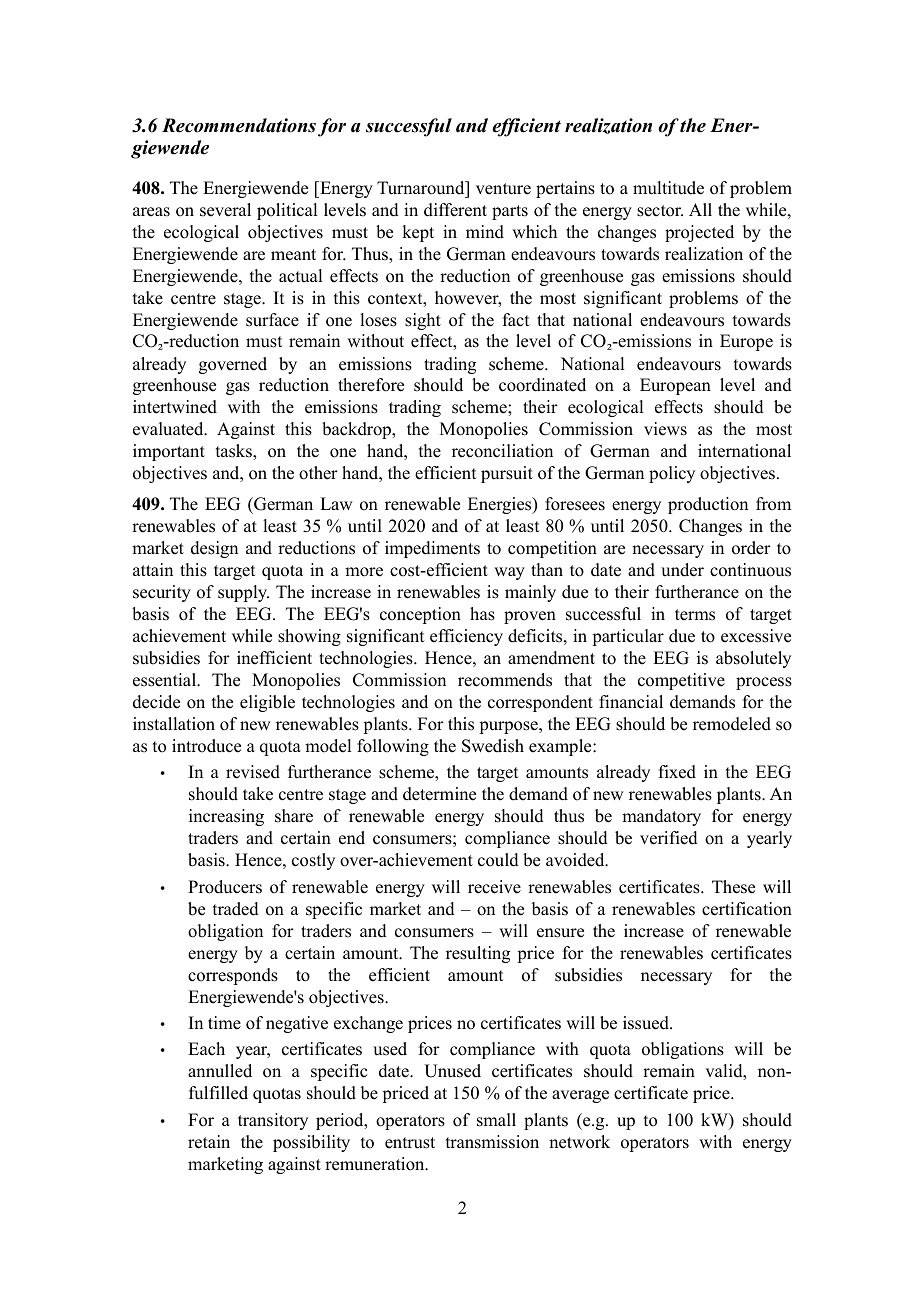  What do you see at coordinates (496, 1120) in the image?
I see `small` at bounding box center [496, 1120].
